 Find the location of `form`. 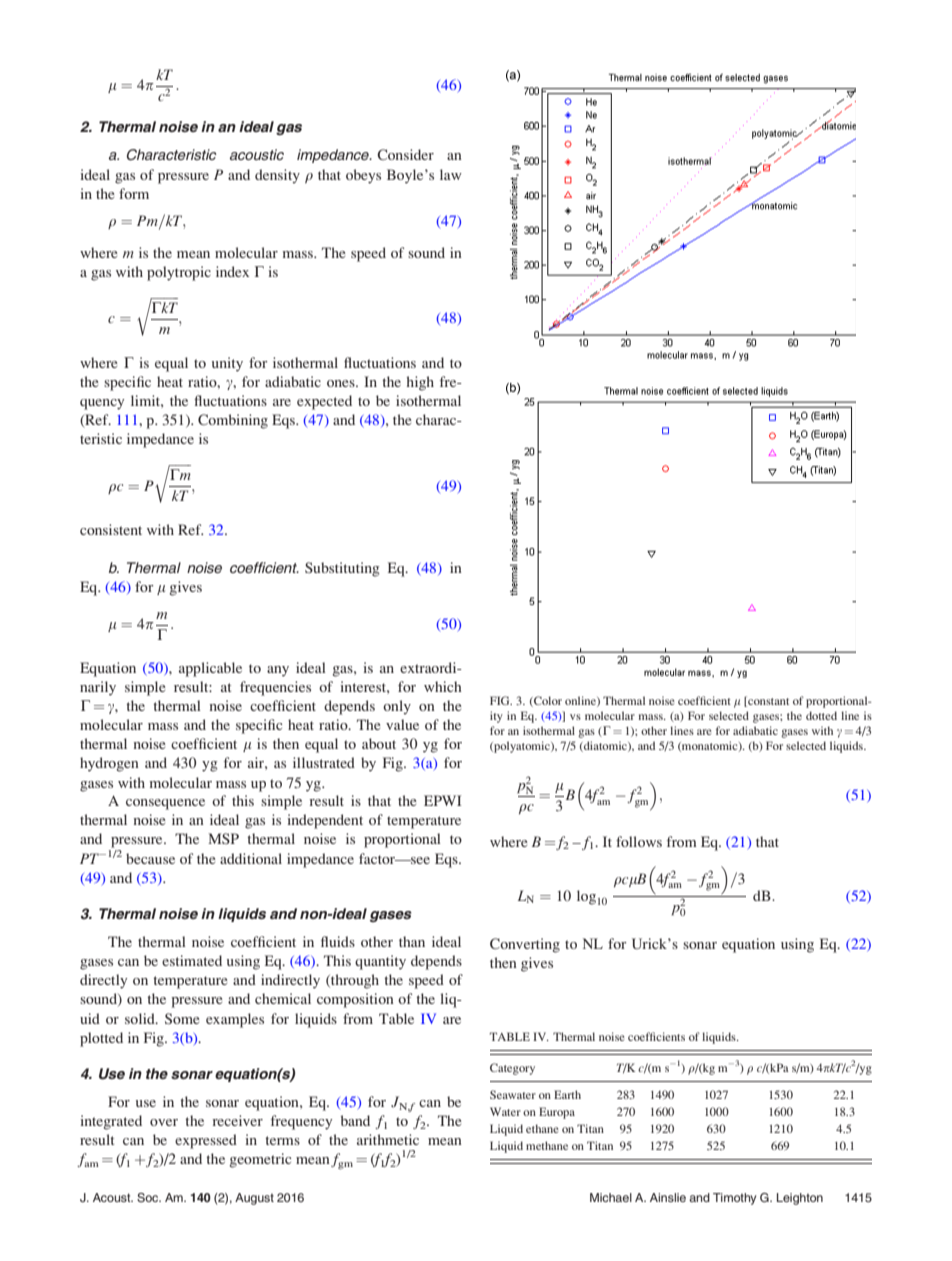

form is located at coordinates (134, 193).
